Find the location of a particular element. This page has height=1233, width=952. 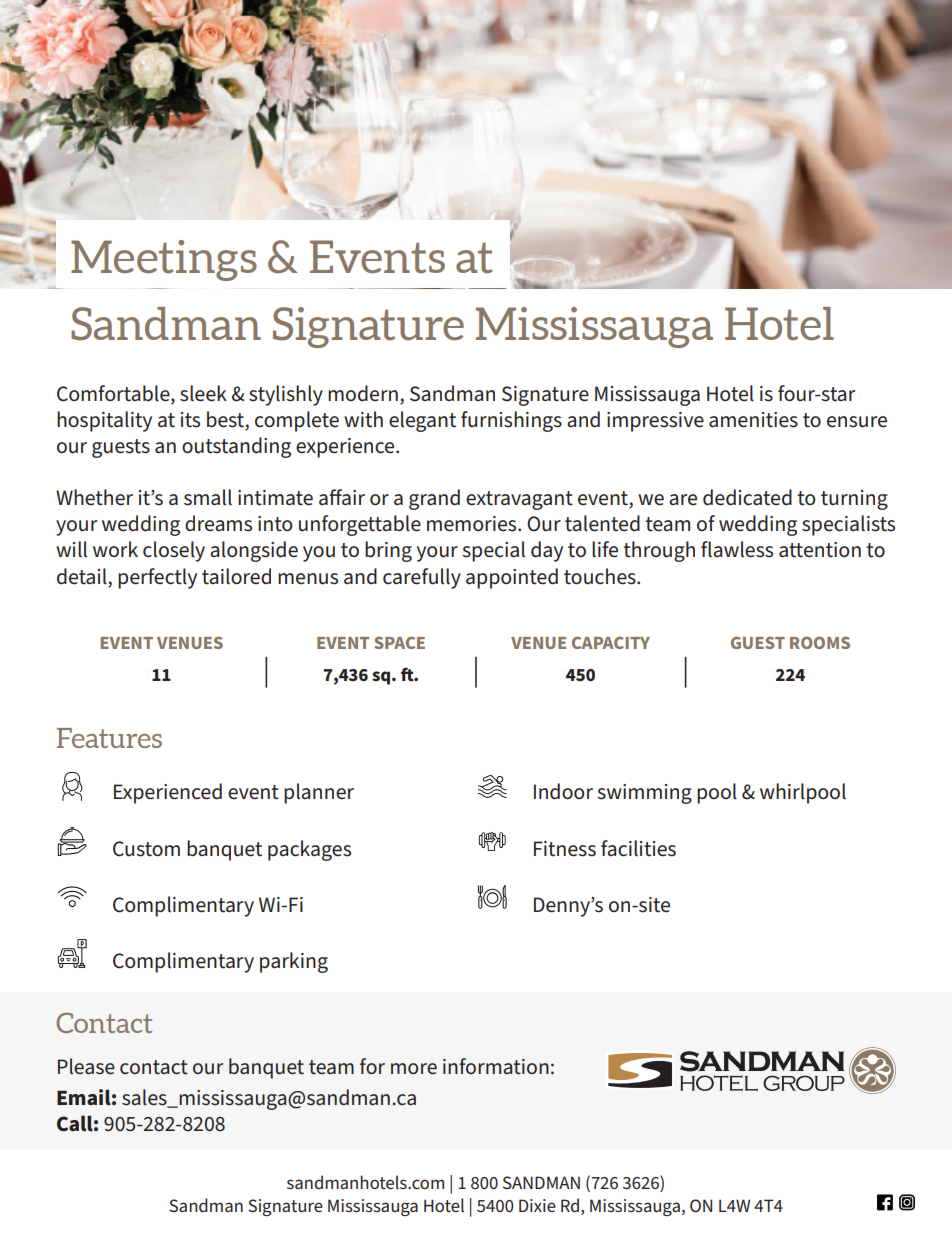

carefully is located at coordinates (422, 578).
